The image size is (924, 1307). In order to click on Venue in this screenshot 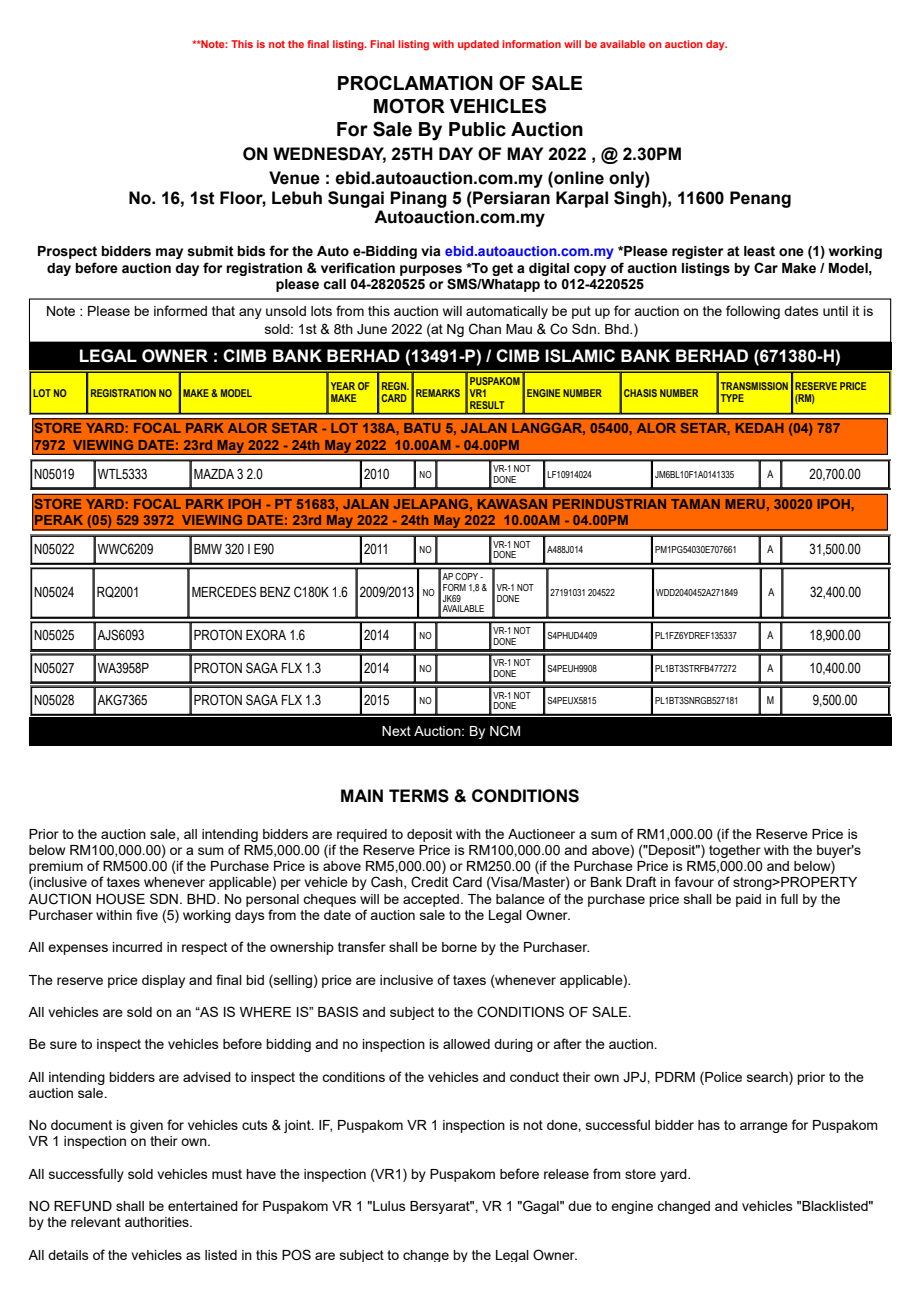, I will do `click(294, 178)`.
